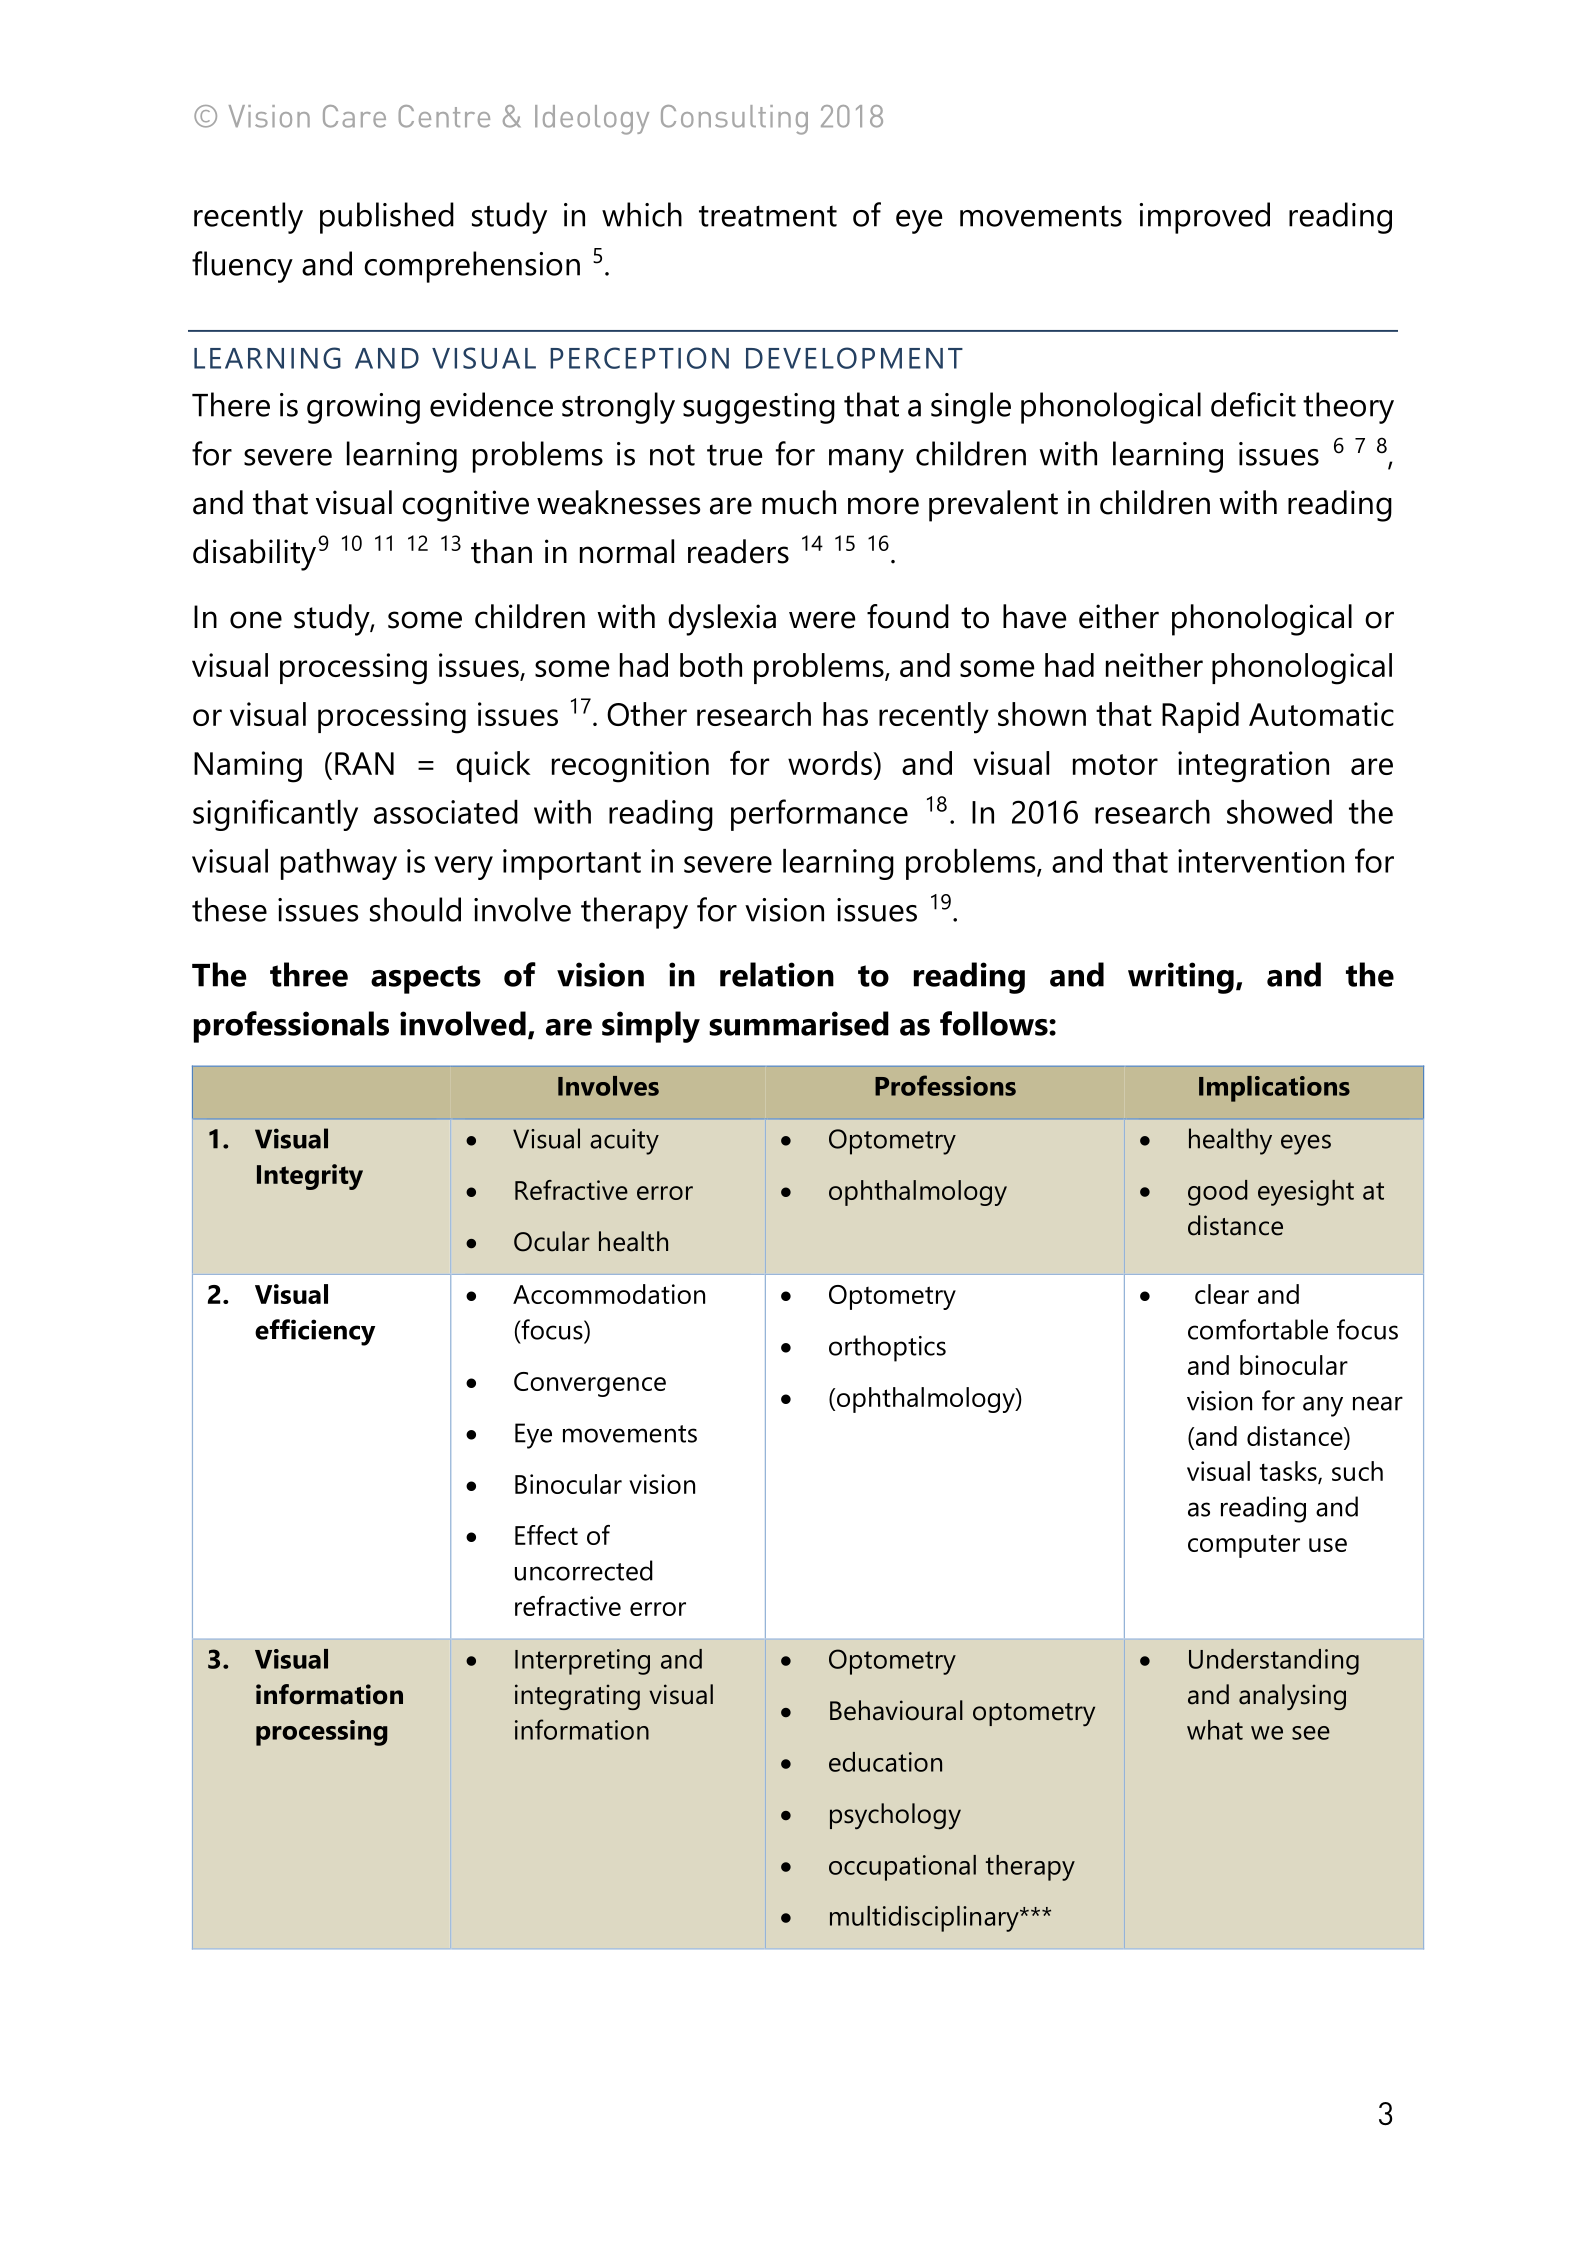  What do you see at coordinates (902, 1868) in the screenshot?
I see `occupational` at bounding box center [902, 1868].
